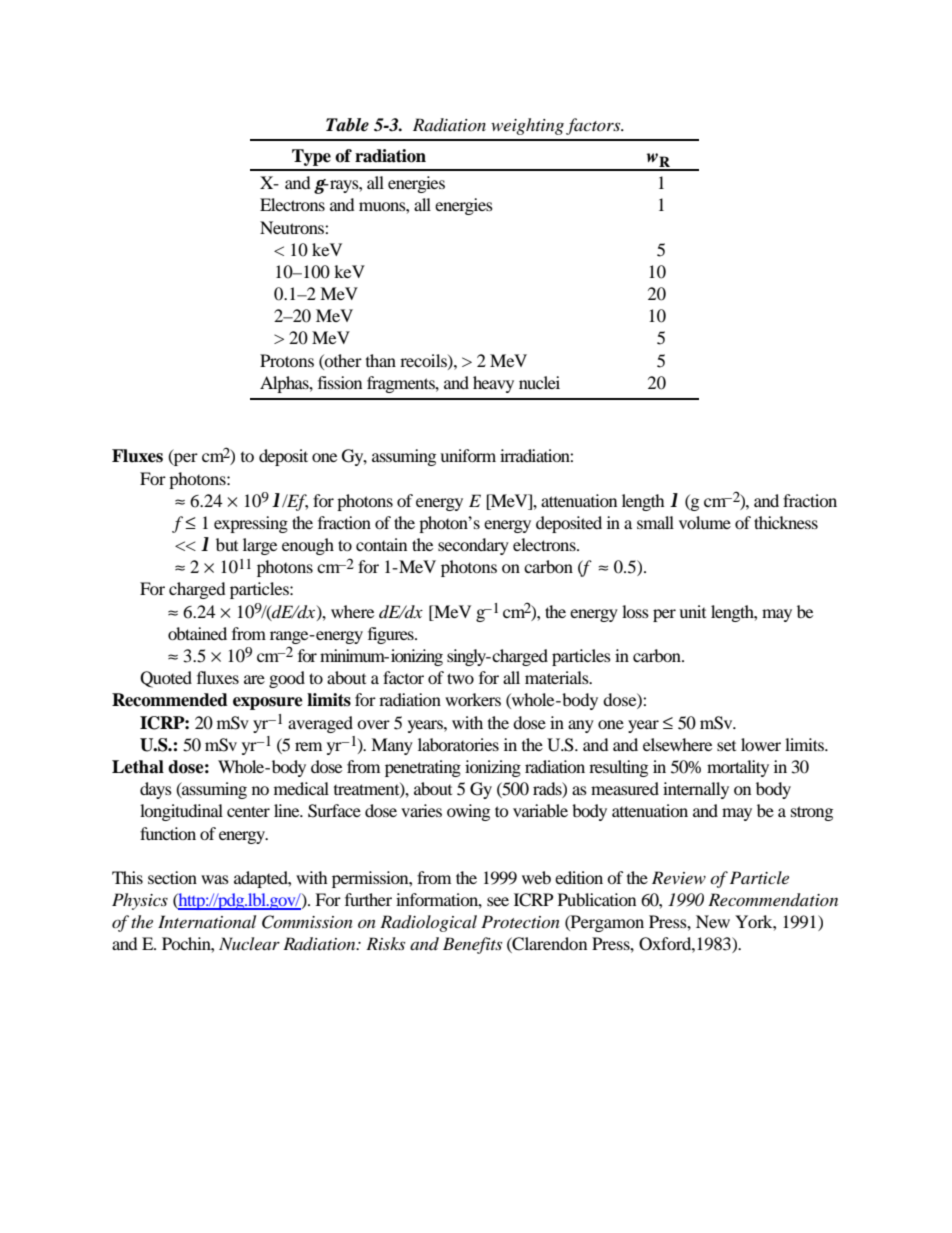 This page has width=952, height=1233. Describe the element at coordinates (424, 361) in the page. I see `recoils` at that location.
